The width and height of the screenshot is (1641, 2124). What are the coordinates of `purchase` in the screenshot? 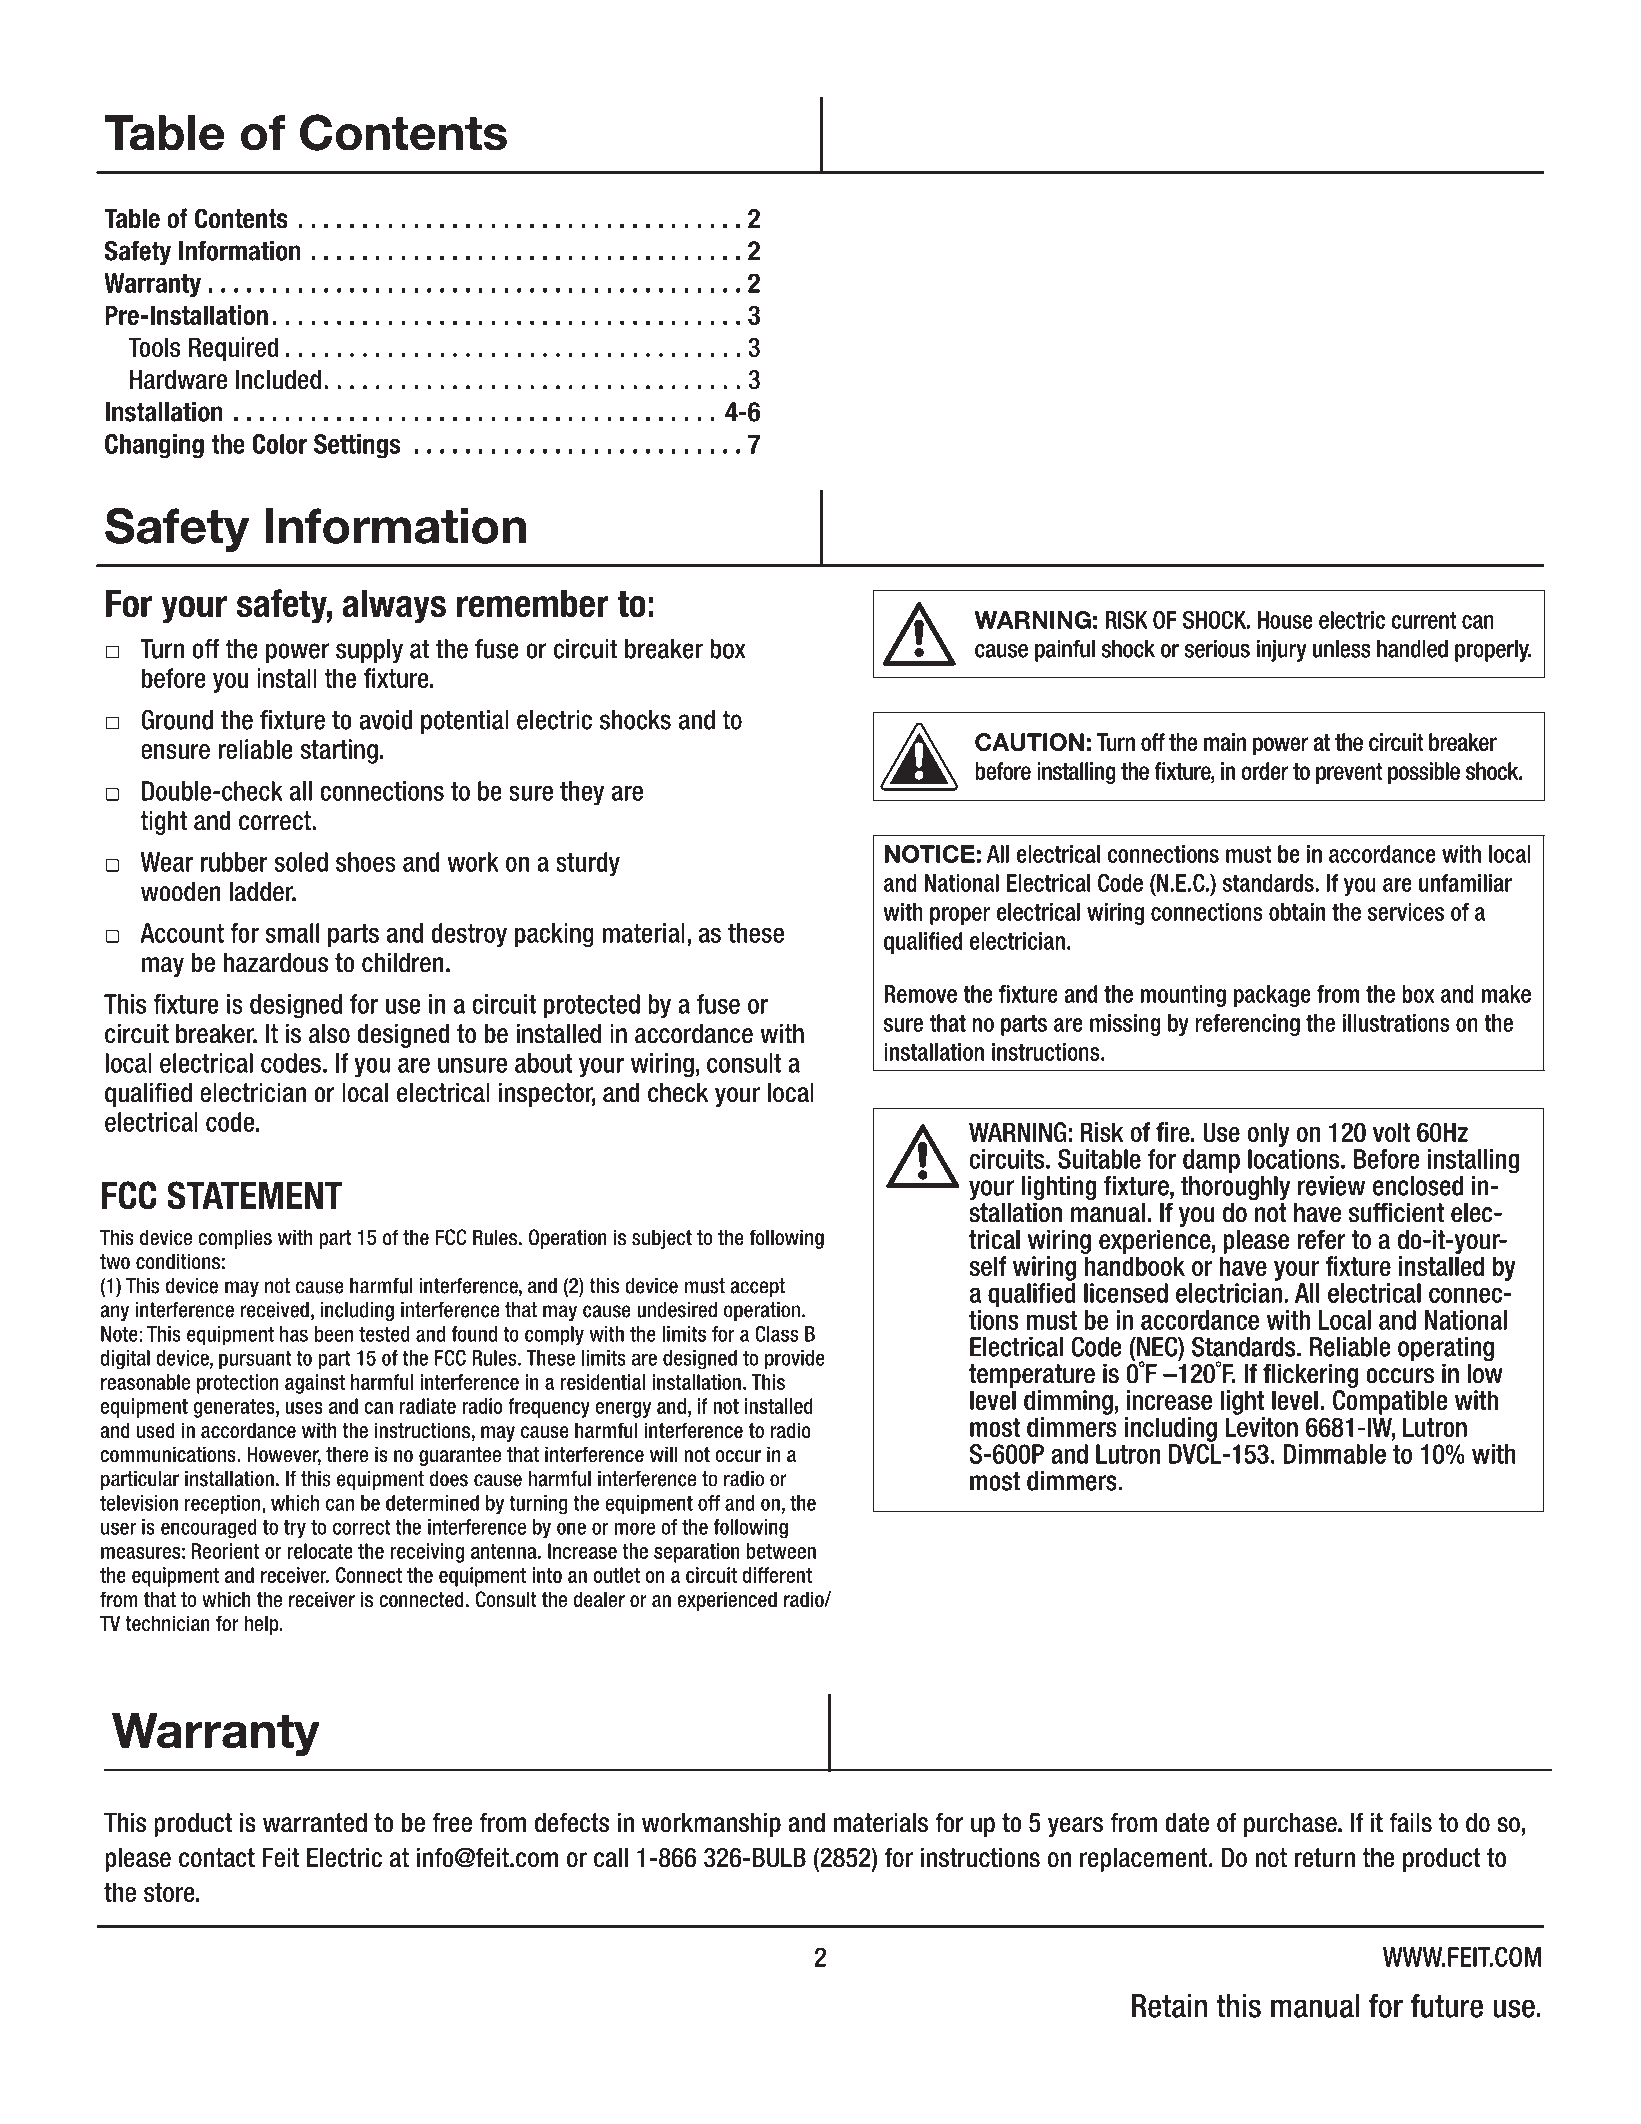 It's located at (1291, 1825).
